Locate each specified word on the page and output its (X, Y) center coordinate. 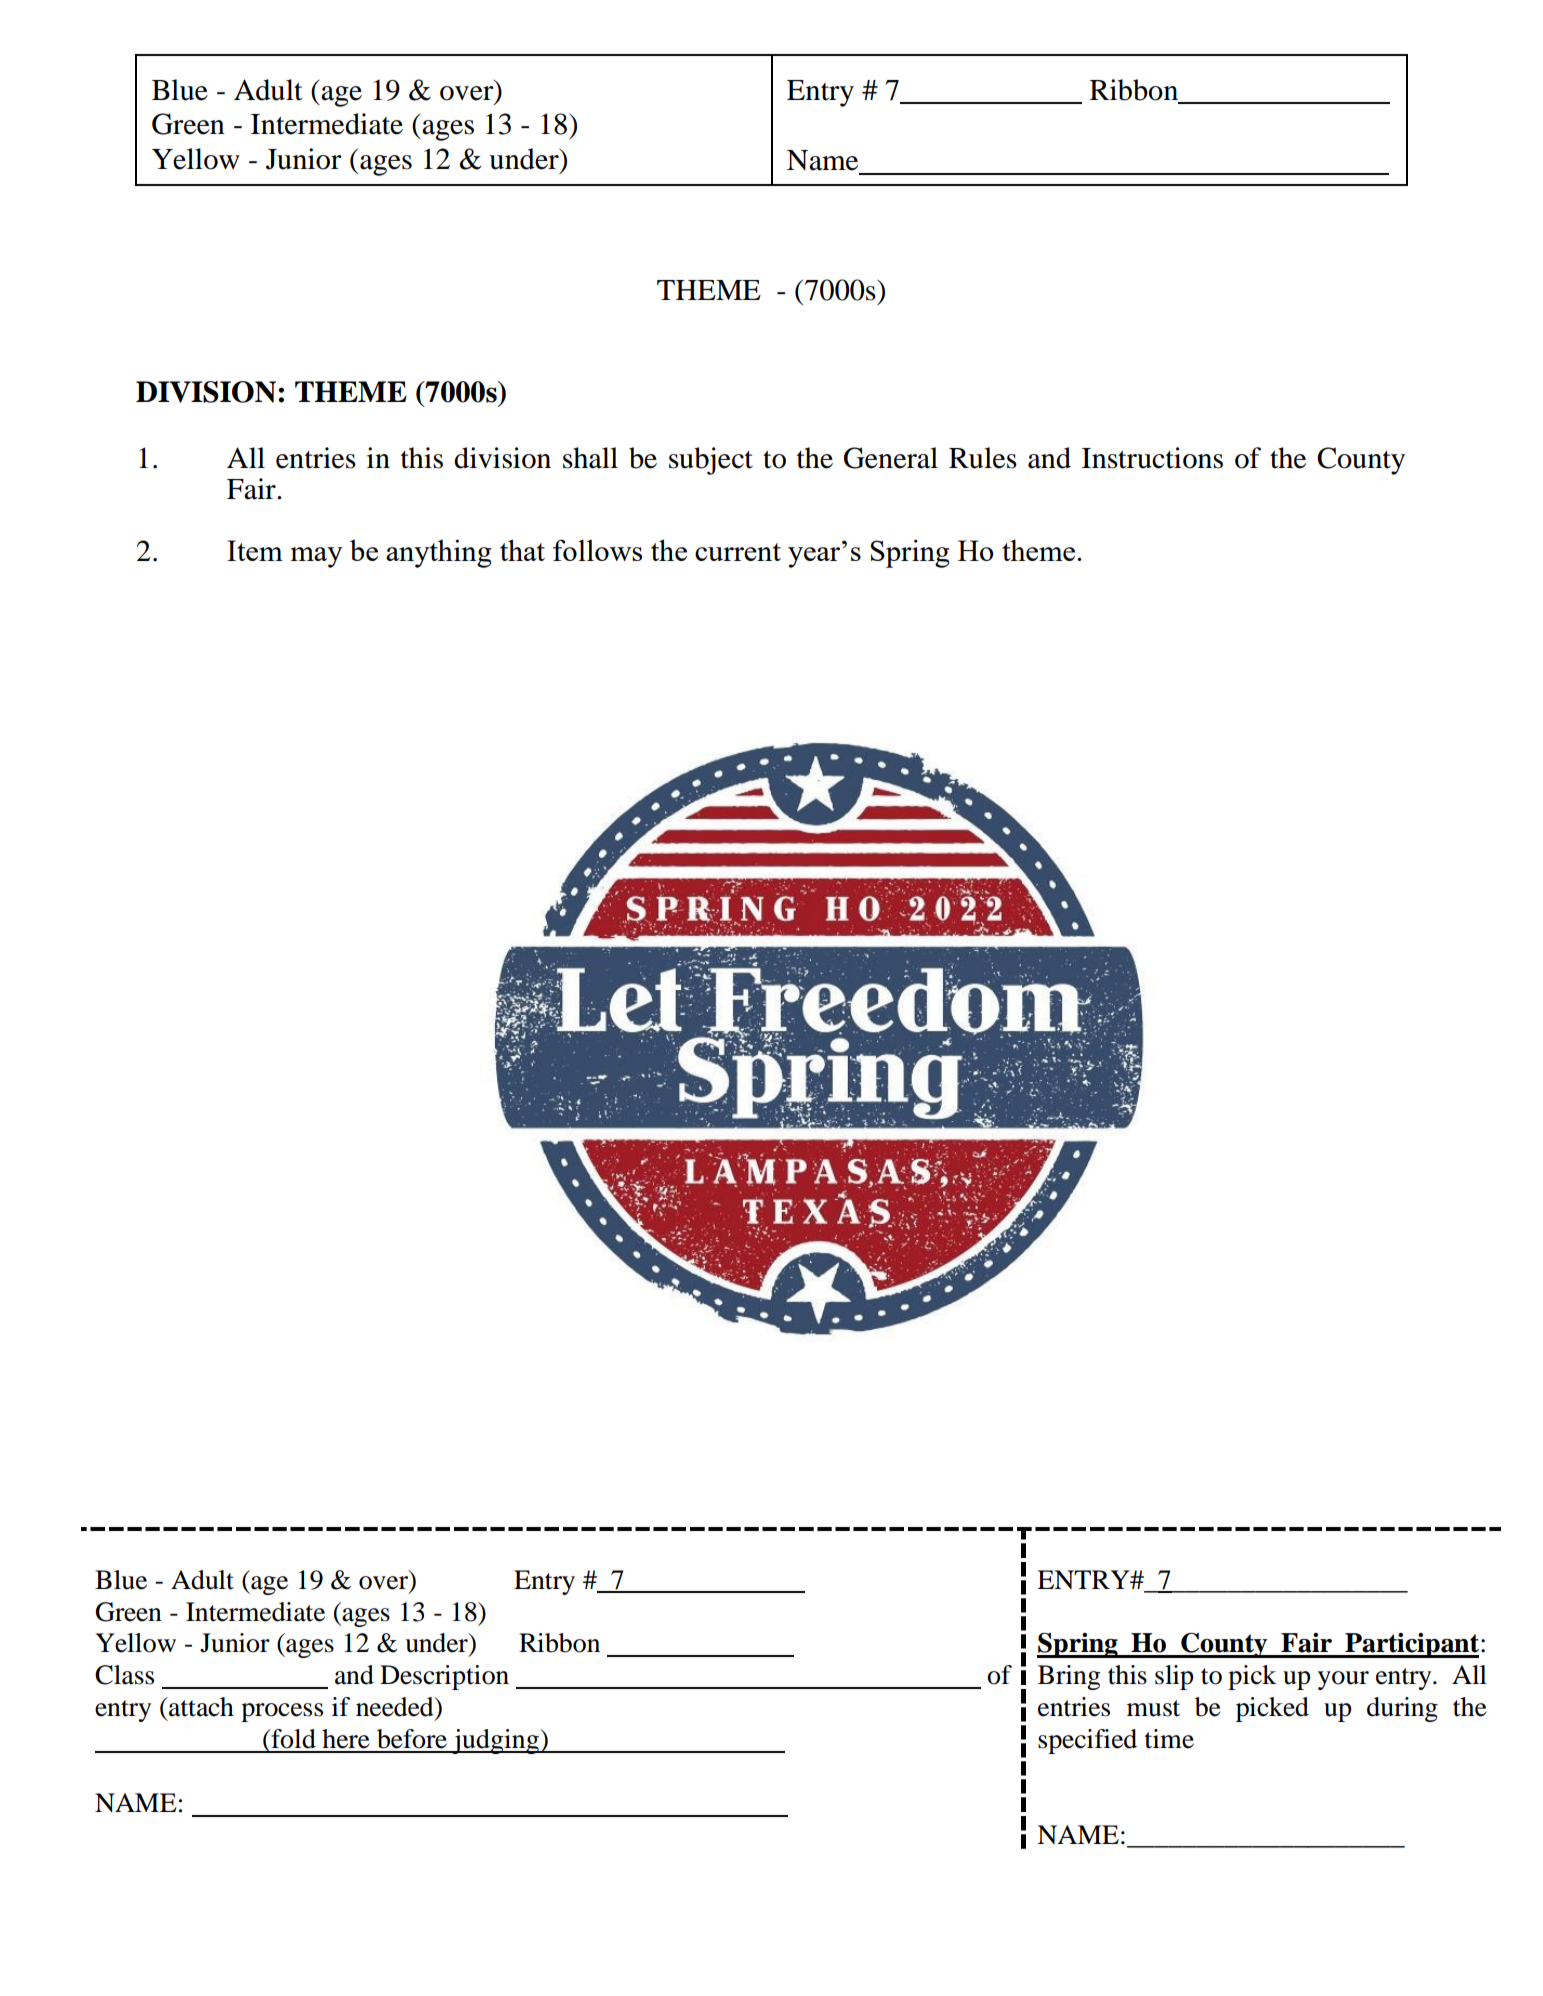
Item (255, 550)
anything (439, 553)
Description (444, 1677)
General (891, 458)
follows (597, 550)
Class (124, 1675)
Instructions (1152, 458)
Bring (1069, 1677)
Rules (983, 458)
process (282, 1712)
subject (711, 461)
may (317, 557)
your (1343, 1680)
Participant (1411, 1645)
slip (1174, 1677)
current (738, 552)
